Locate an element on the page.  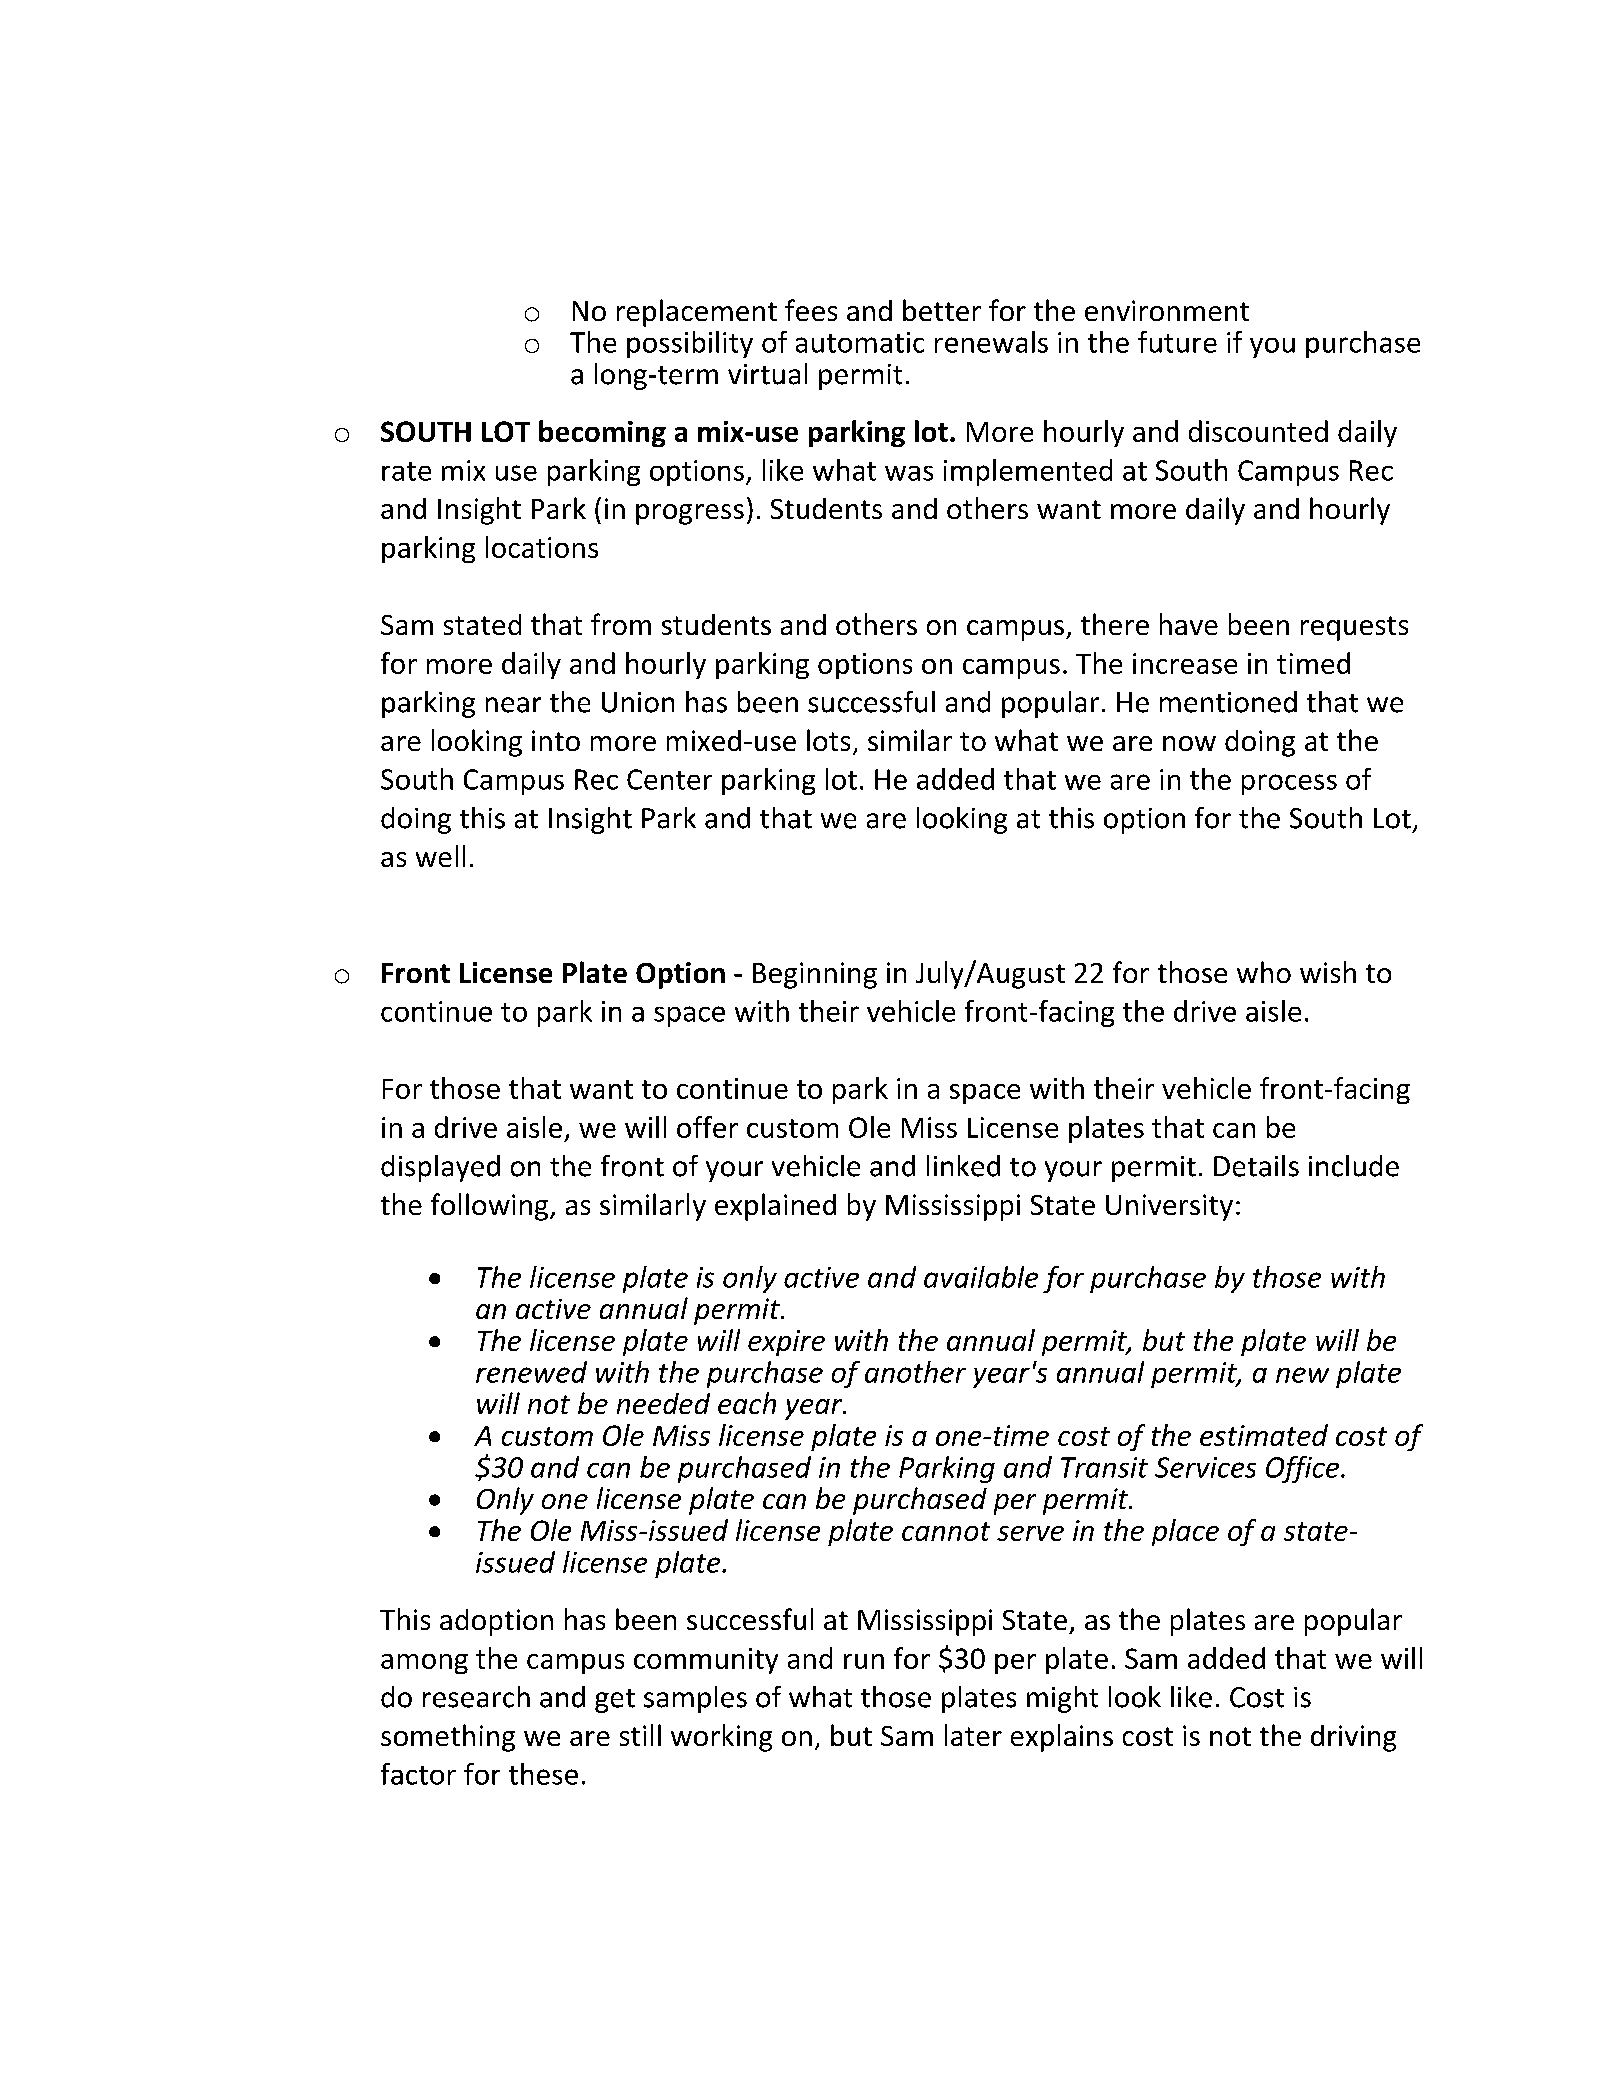
becoming is located at coordinates (602, 433).
